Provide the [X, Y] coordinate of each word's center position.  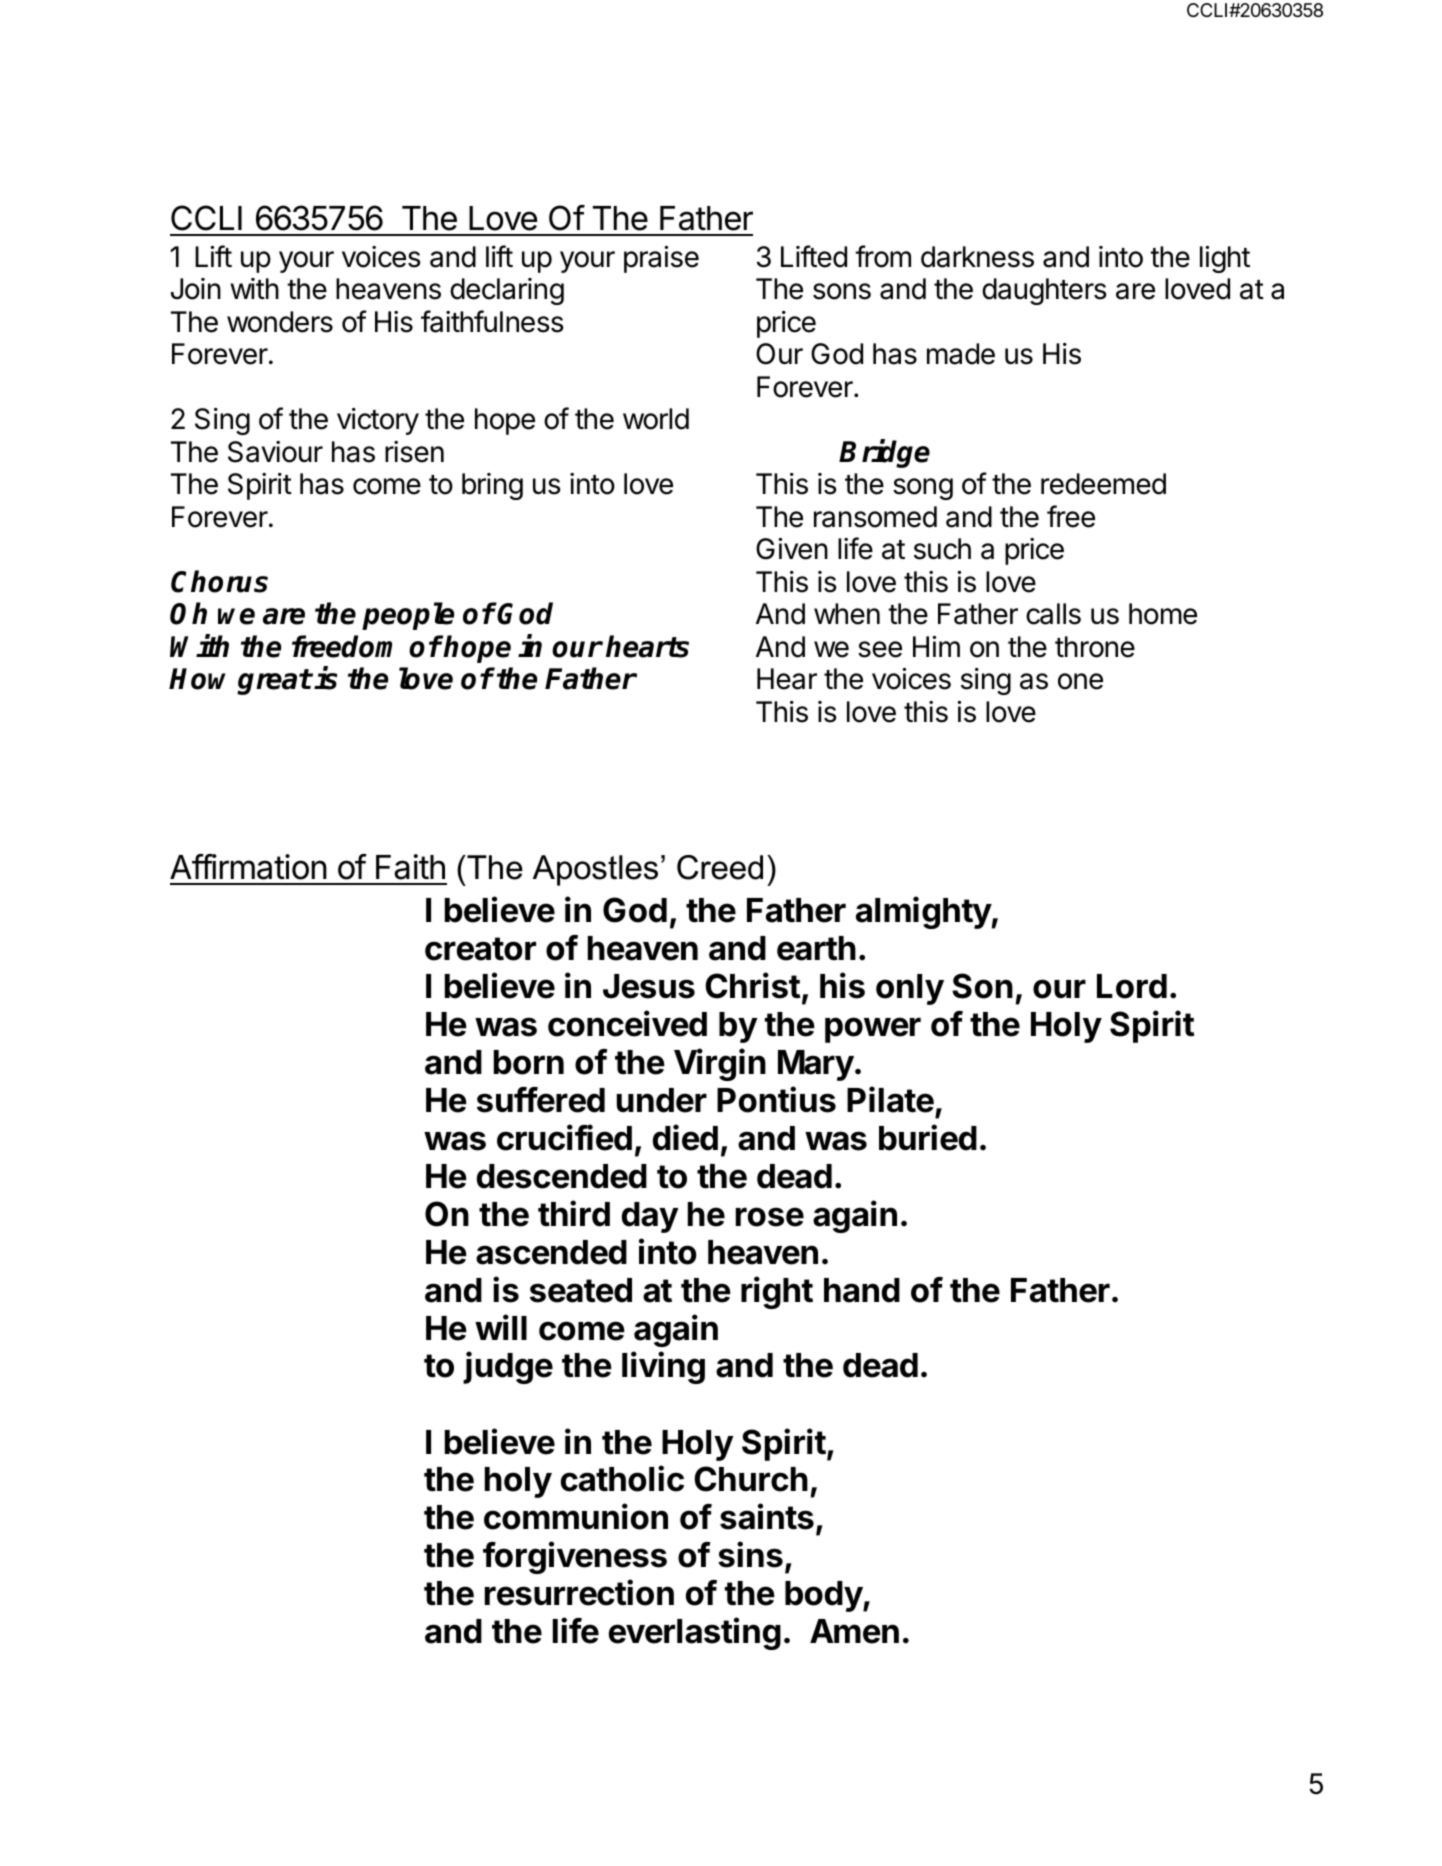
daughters [1044, 291]
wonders [280, 322]
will [501, 1327]
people [408, 616]
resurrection [579, 1592]
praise [661, 259]
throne [1095, 647]
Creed [720, 867]
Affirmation [248, 867]
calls [1053, 614]
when [847, 614]
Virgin [720, 1064]
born [529, 1062]
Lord [1132, 986]
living [663, 1367]
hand [862, 1290]
